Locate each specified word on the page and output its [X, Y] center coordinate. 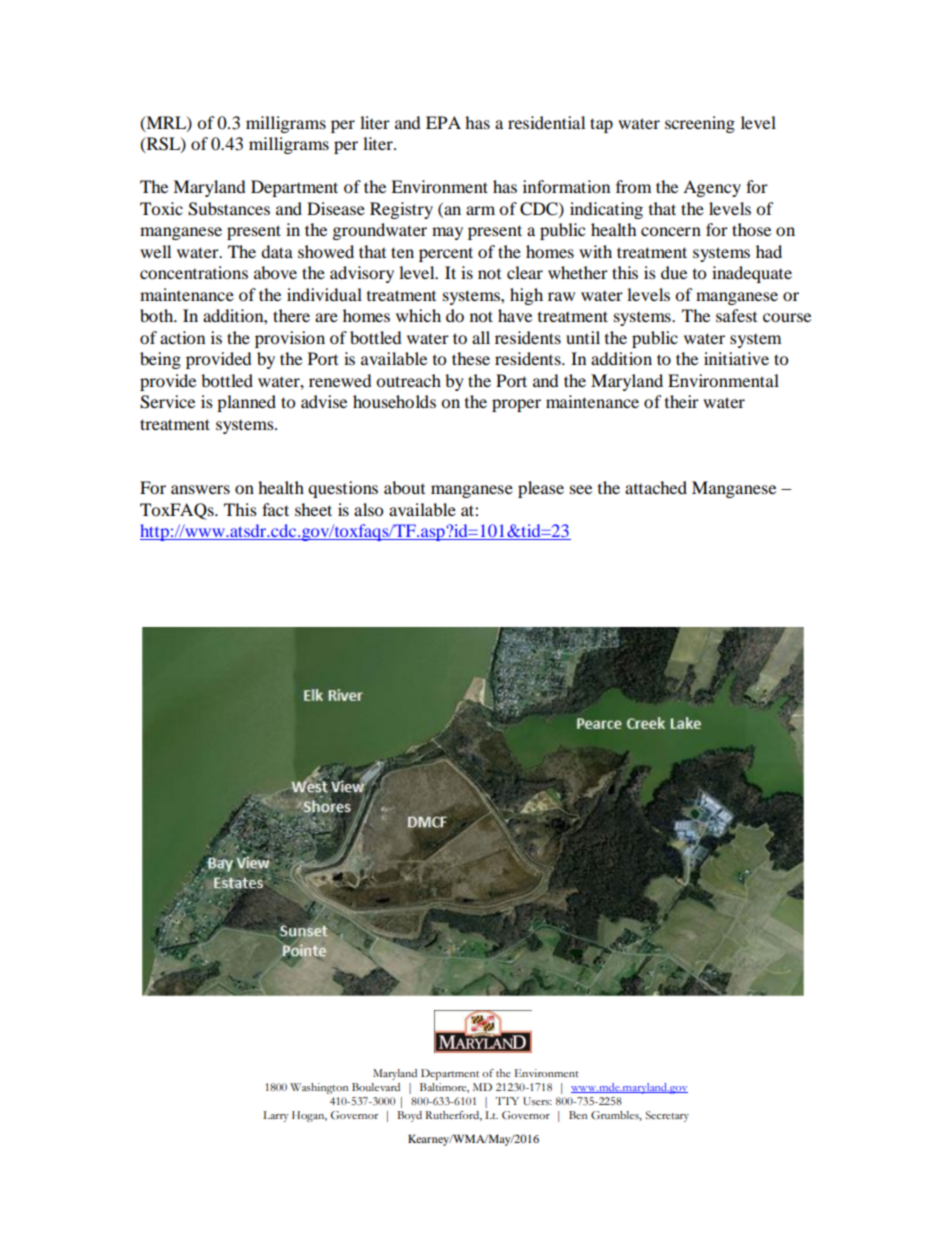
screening [700, 124]
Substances [229, 209]
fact [275, 509]
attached [656, 487]
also [368, 509]
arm [480, 210]
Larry [276, 1116]
